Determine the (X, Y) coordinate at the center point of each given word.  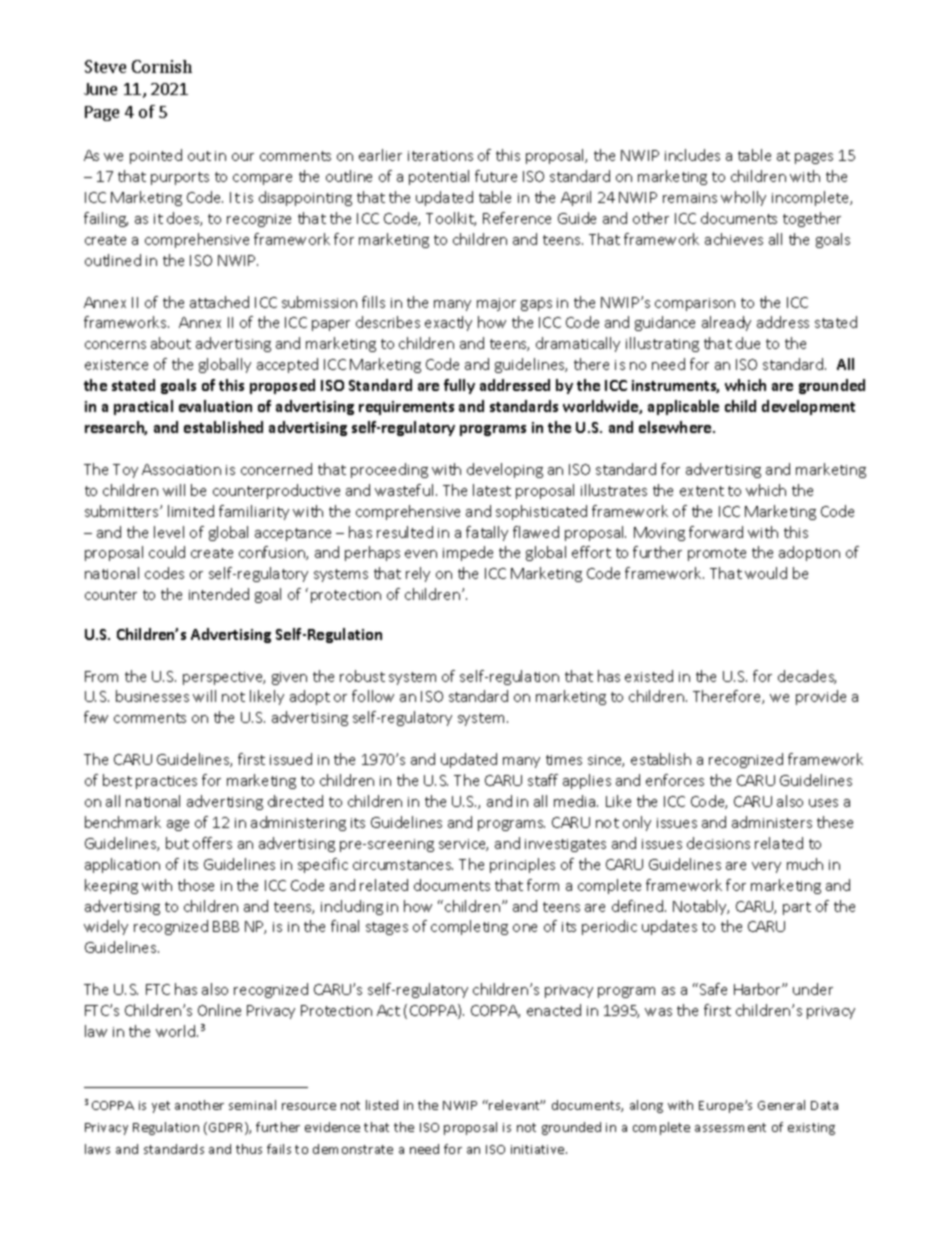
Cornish (162, 66)
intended (219, 594)
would (766, 573)
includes (692, 155)
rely (418, 574)
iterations (440, 156)
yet (161, 1107)
